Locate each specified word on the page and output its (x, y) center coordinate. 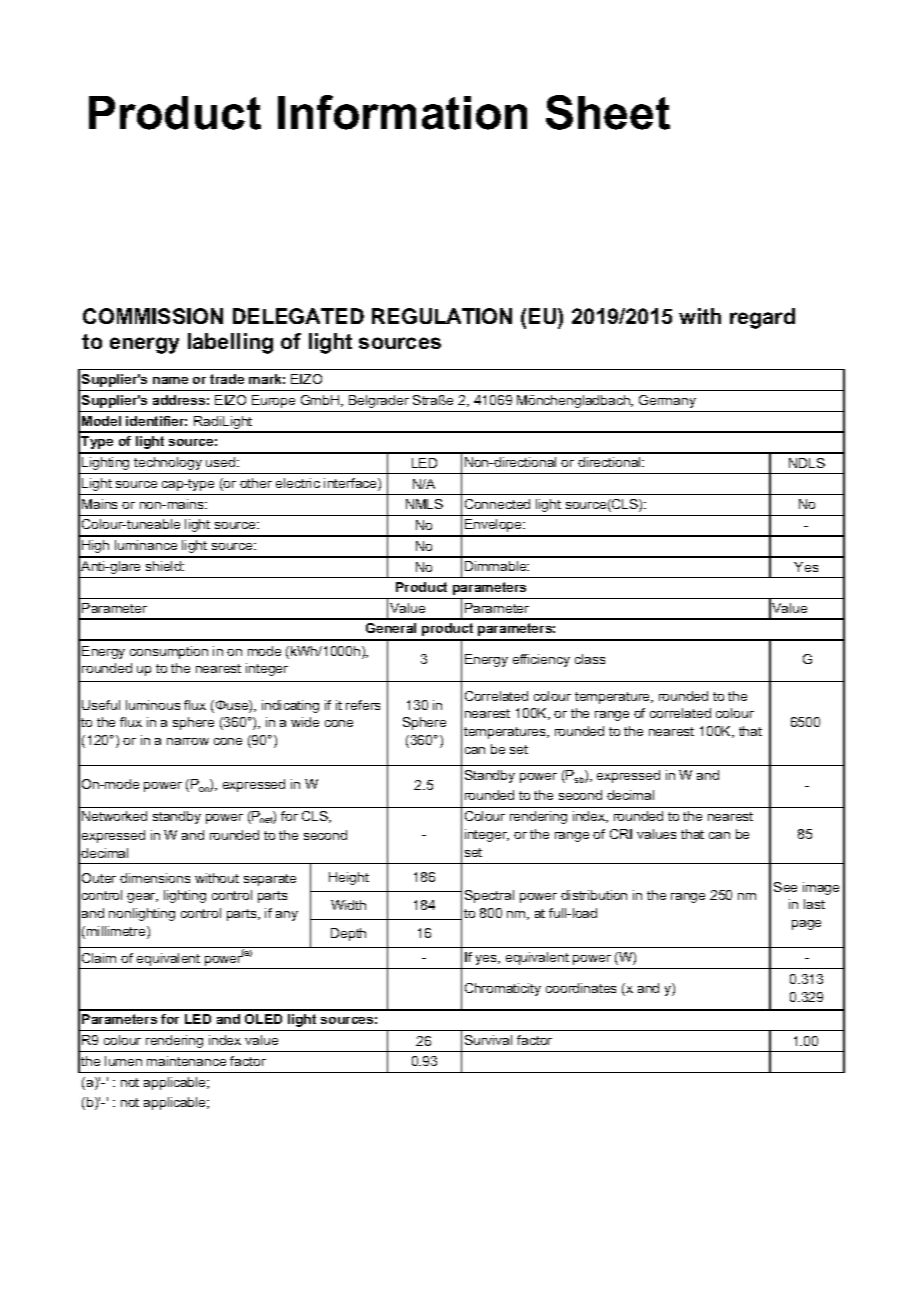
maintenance (186, 1061)
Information (402, 112)
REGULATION (442, 316)
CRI (621, 834)
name (170, 380)
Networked (114, 816)
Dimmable (497, 566)
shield (164, 566)
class (590, 659)
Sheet (608, 112)
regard (762, 318)
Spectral (489, 896)
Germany (667, 401)
